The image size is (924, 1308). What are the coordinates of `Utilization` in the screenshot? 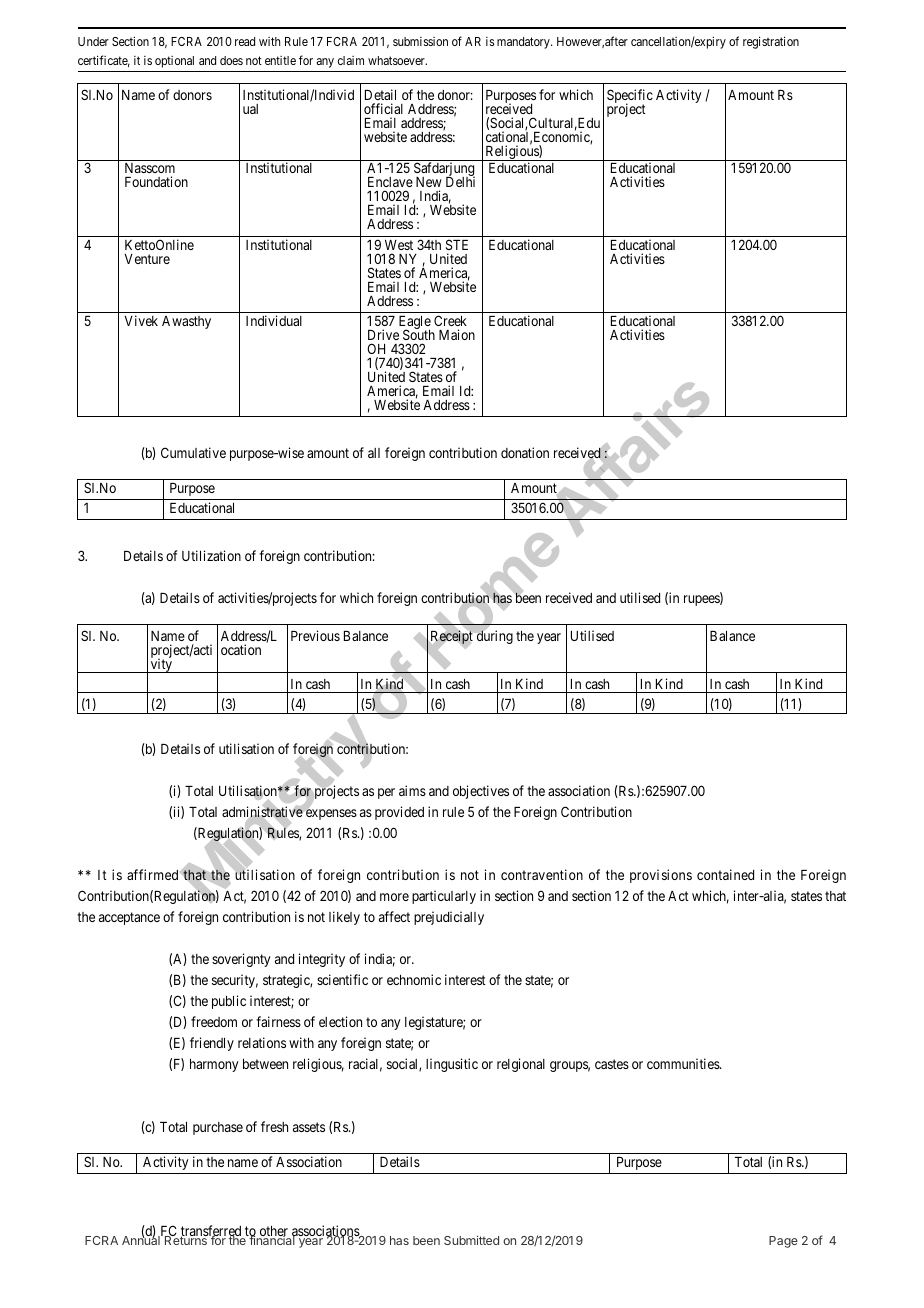 It's located at (211, 555).
